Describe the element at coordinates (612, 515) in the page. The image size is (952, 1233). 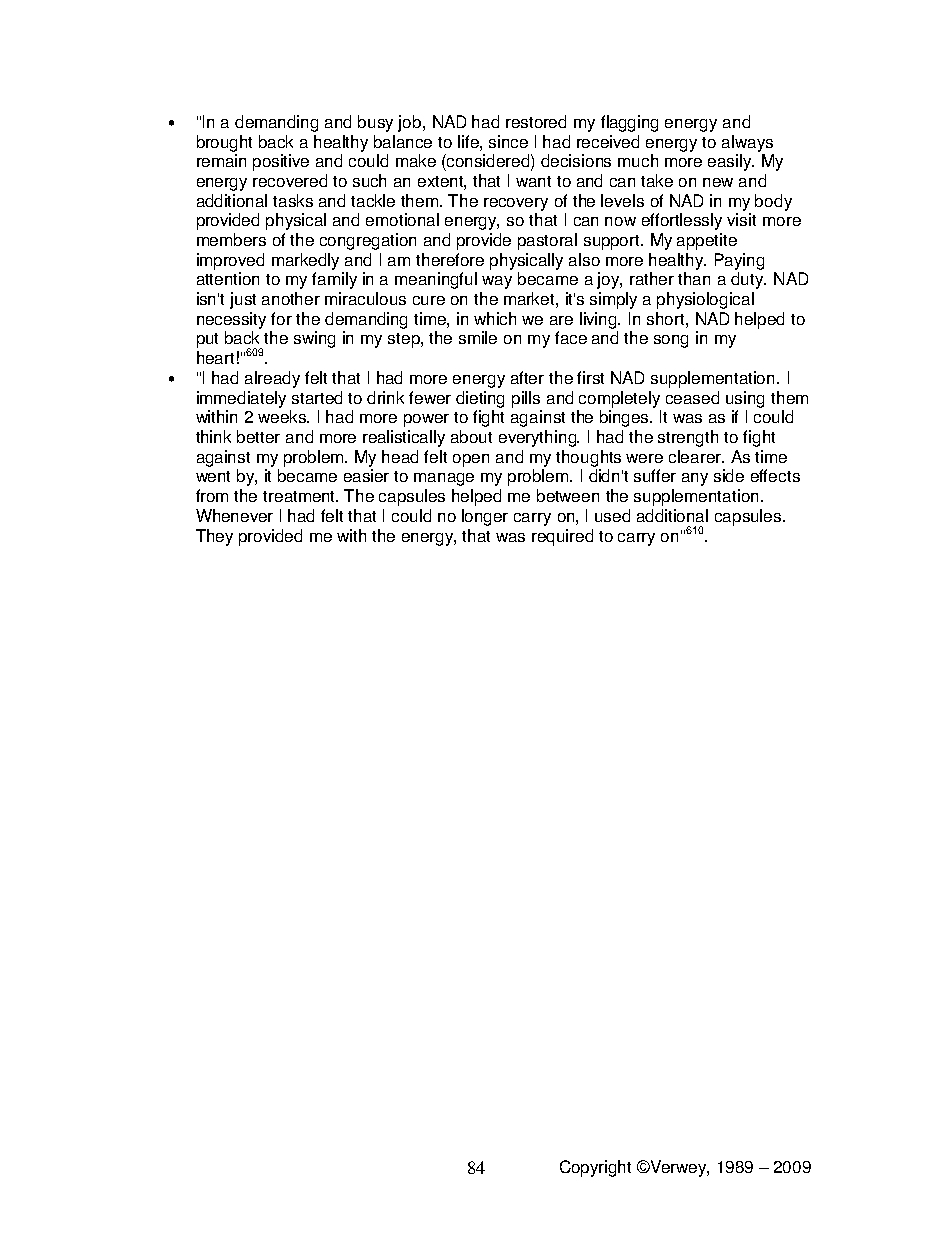
I see `used` at that location.
